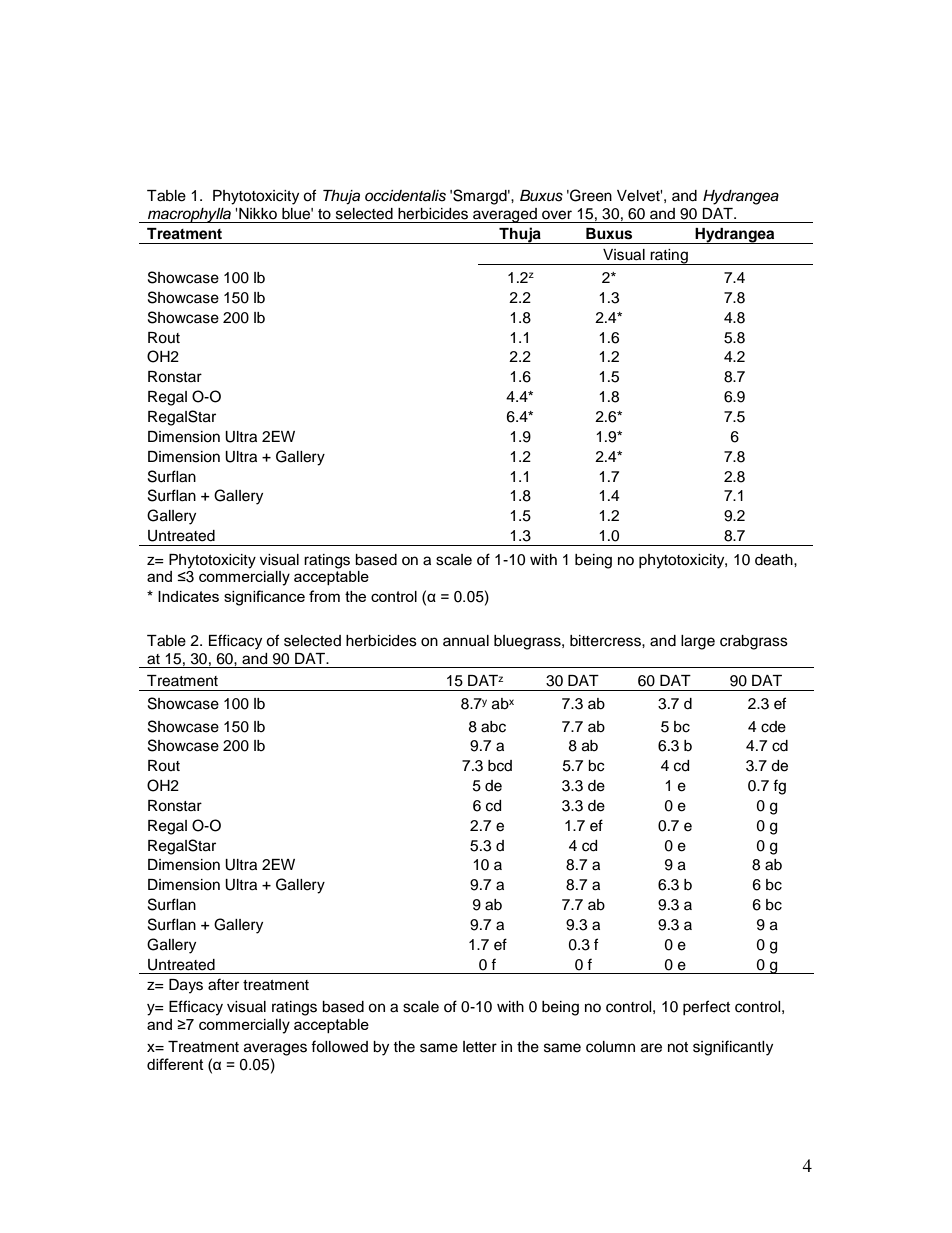 This screenshot has width=952, height=1233. What do you see at coordinates (678, 1047) in the screenshot?
I see `not` at bounding box center [678, 1047].
